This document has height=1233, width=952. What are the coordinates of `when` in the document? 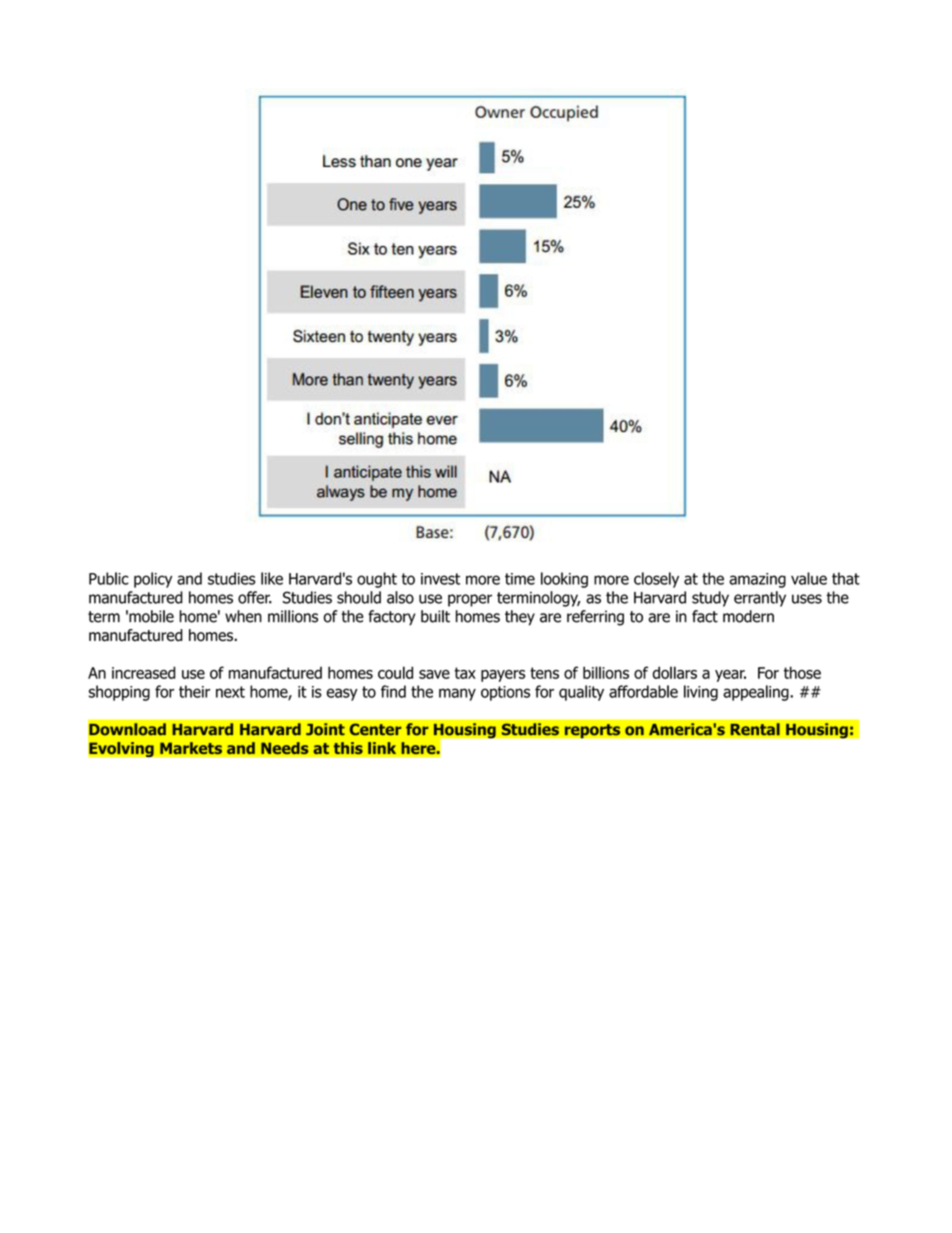 It's located at (243, 616).
